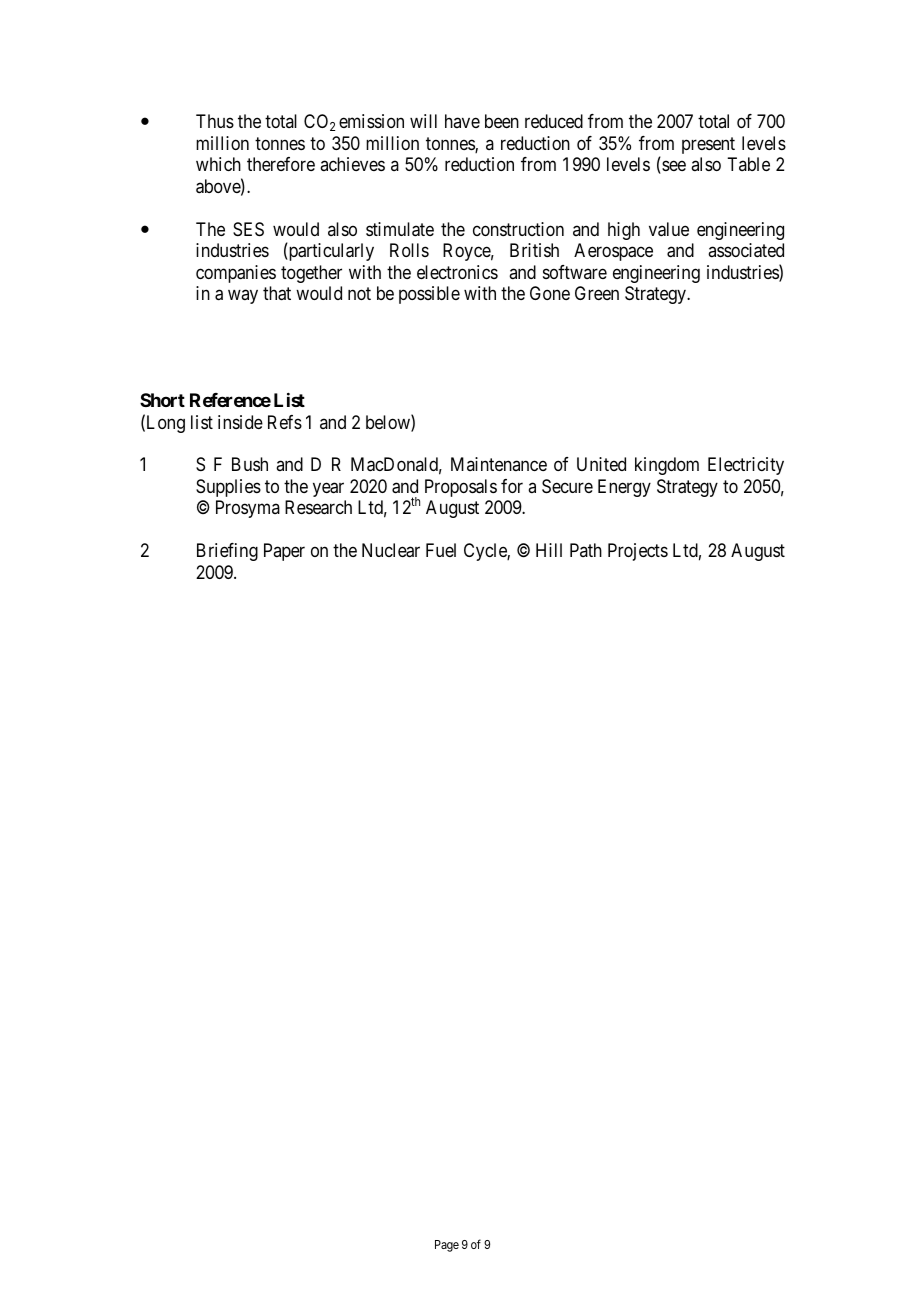  What do you see at coordinates (391, 550) in the screenshot?
I see `Nuclear` at bounding box center [391, 550].
